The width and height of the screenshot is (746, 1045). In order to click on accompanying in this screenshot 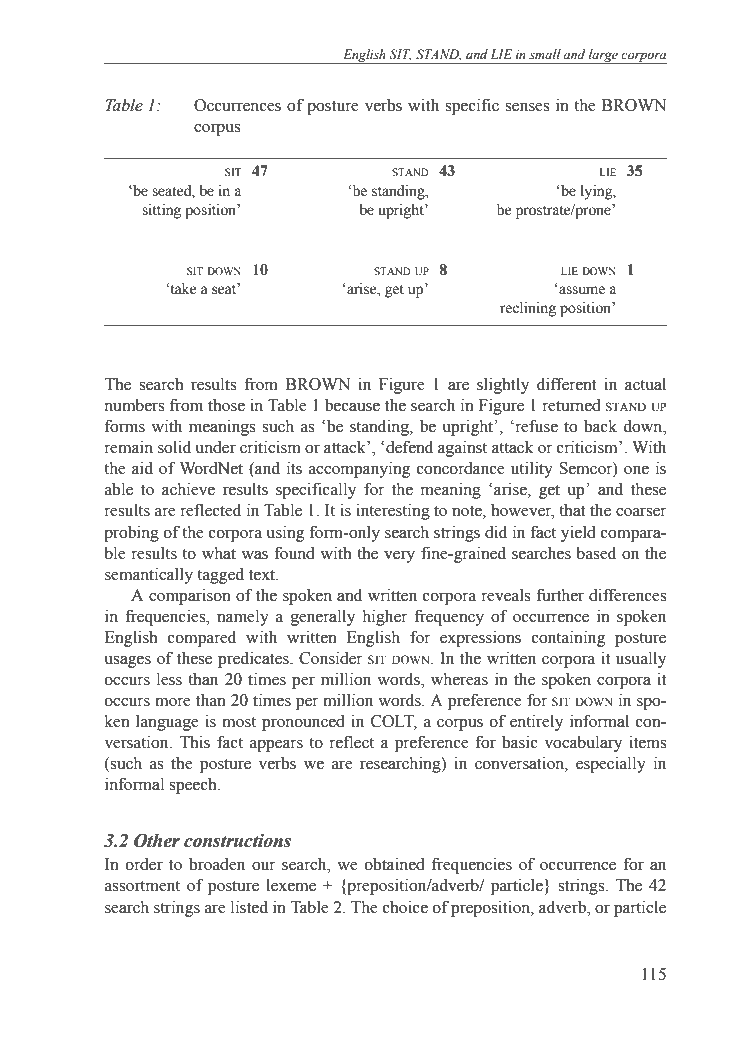, I will do `click(359, 469)`.
